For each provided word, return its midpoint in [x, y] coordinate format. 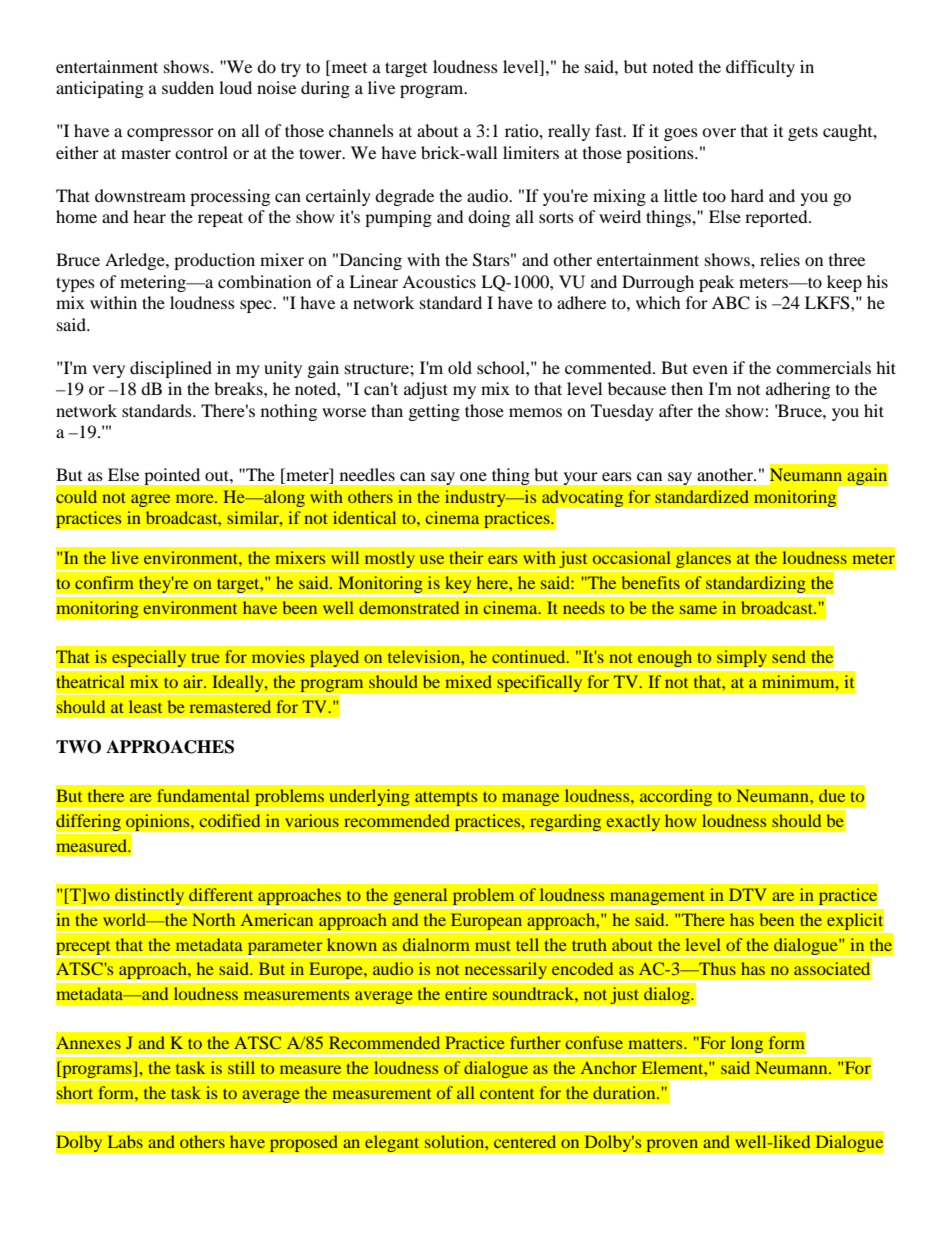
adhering [798, 390]
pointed [172, 476]
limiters [531, 152]
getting [434, 412]
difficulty [760, 68]
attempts [446, 800]
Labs [125, 1141]
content [507, 1094]
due [832, 795]
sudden [188, 87]
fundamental [203, 795]
